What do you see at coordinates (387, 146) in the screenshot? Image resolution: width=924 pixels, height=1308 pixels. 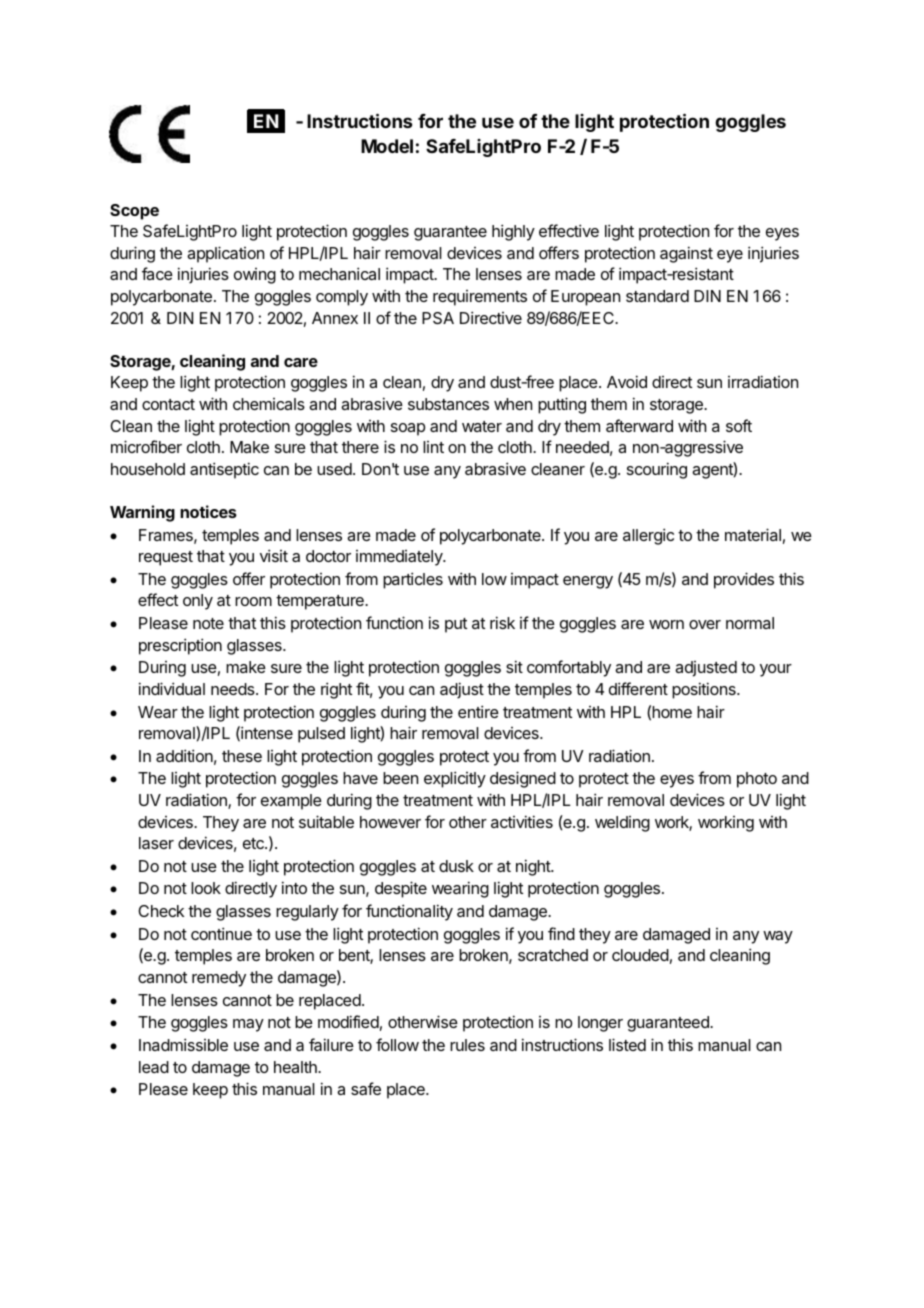 I see `Model` at bounding box center [387, 146].
